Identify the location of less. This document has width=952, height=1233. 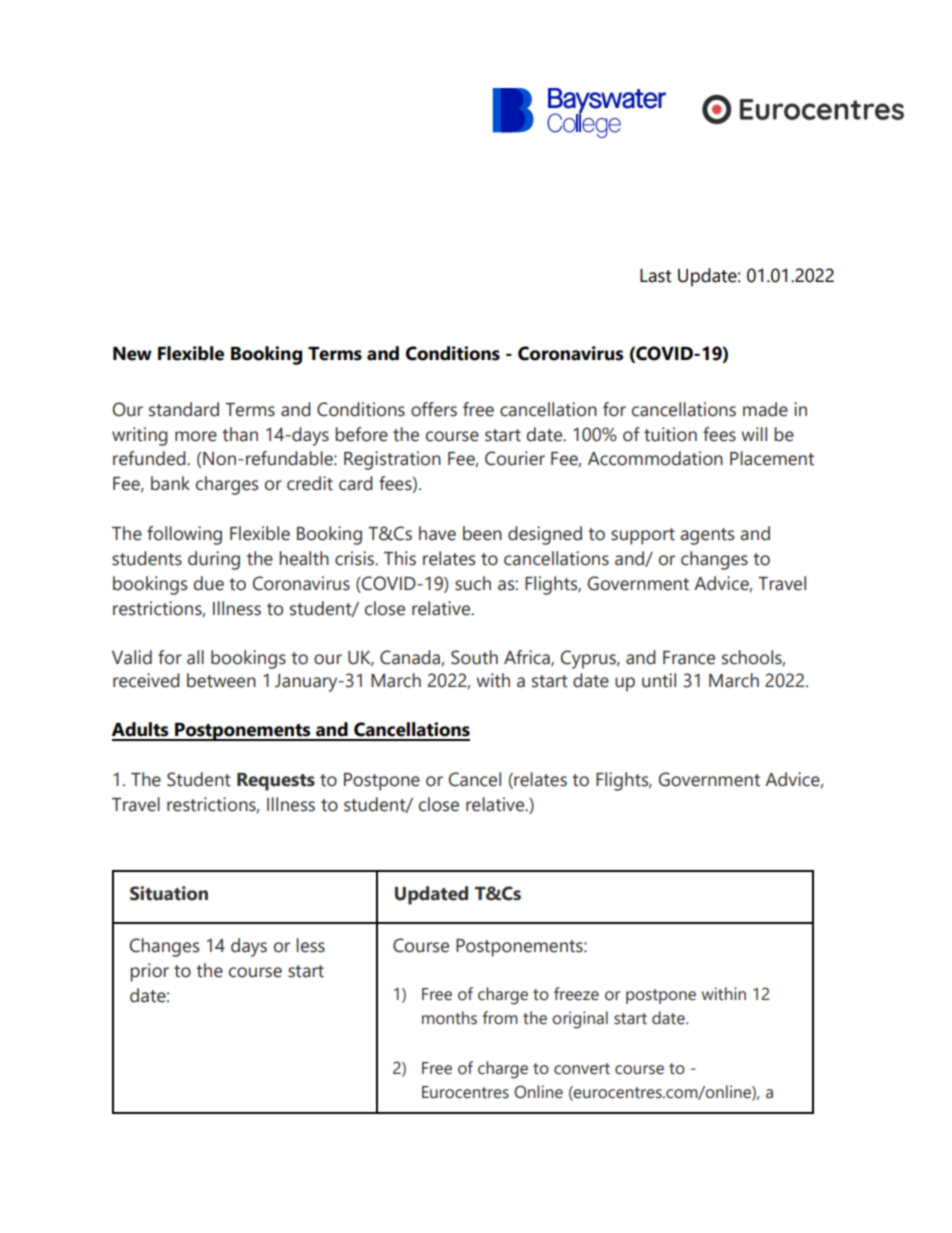
(310, 945).
